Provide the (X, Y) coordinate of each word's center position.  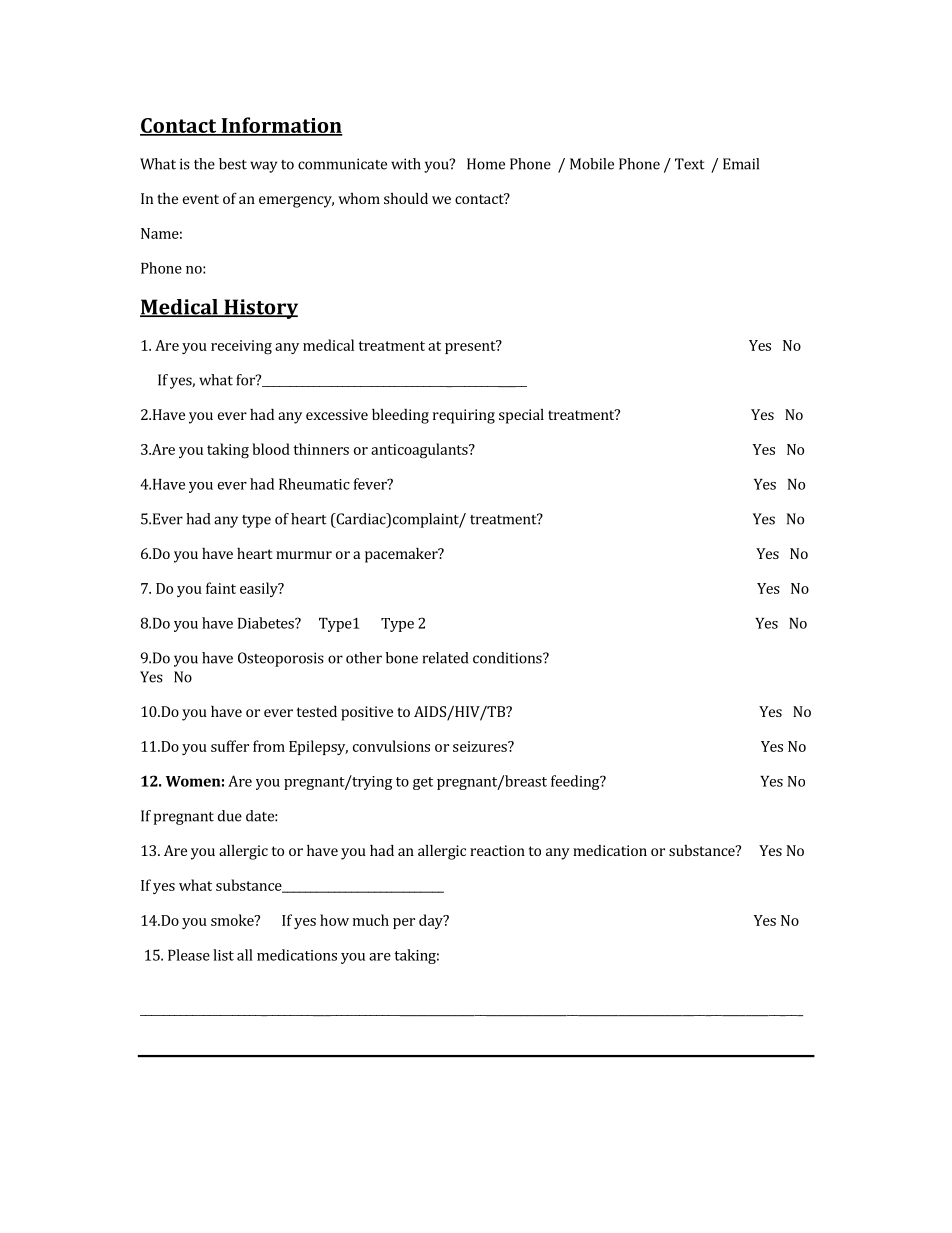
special (521, 416)
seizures (481, 746)
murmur (304, 555)
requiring (464, 416)
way (263, 167)
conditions (508, 658)
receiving (241, 347)
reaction (497, 850)
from (269, 746)
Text (690, 164)
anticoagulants (420, 451)
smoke (233, 920)
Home (486, 164)
